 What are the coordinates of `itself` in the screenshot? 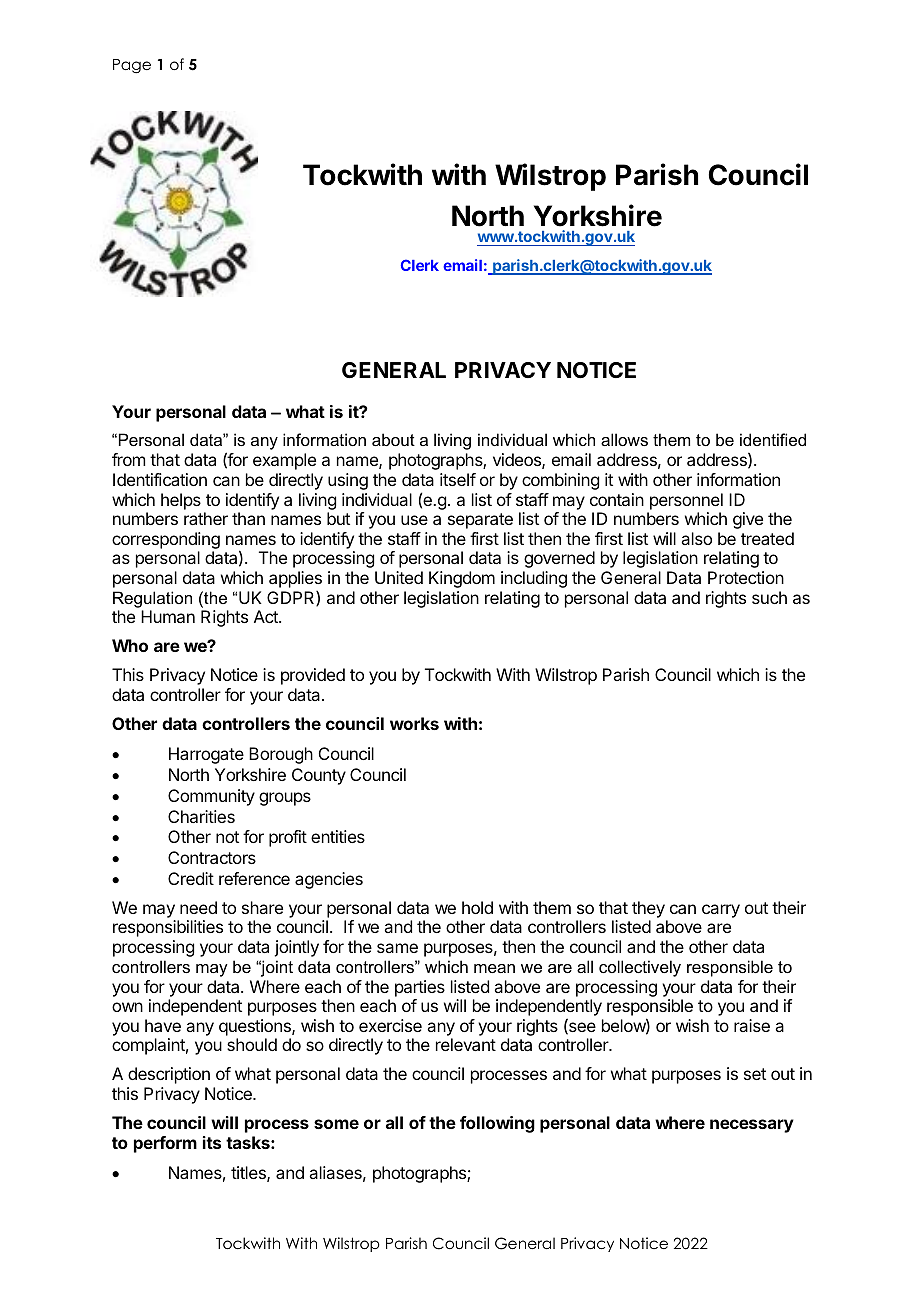 It's located at (458, 479).
